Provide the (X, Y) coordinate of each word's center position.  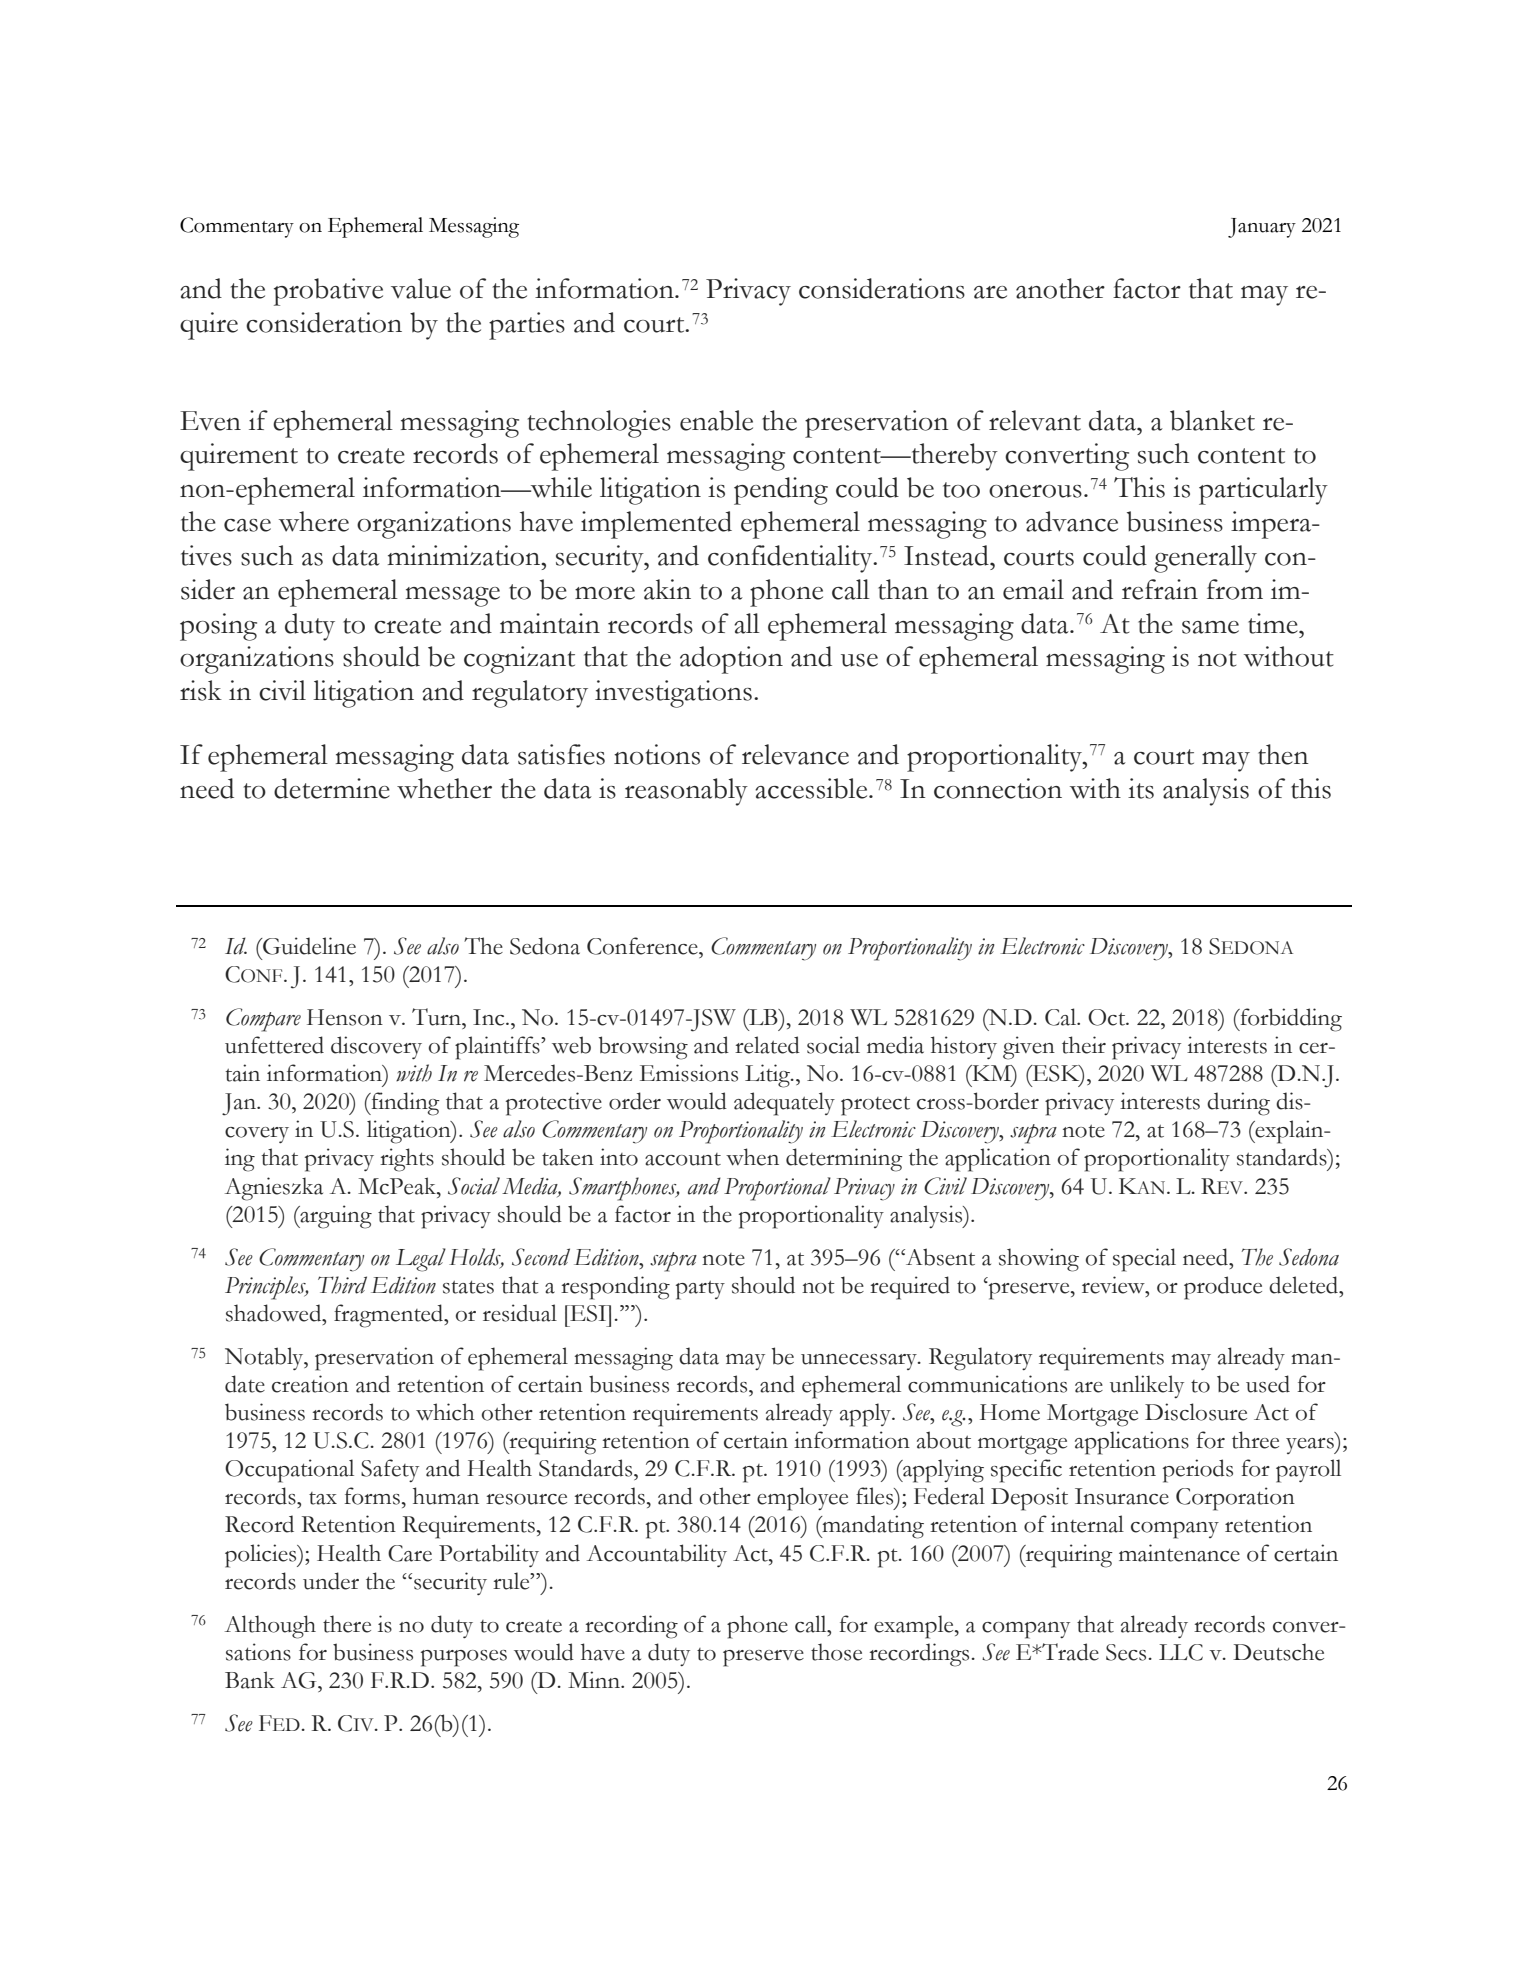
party (700, 1290)
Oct (1108, 1017)
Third (342, 1285)
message (453, 597)
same (1210, 627)
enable (716, 420)
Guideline (308, 946)
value (421, 288)
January (1262, 228)
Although (270, 1627)
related (767, 1045)
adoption (731, 660)
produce (1223, 1288)
